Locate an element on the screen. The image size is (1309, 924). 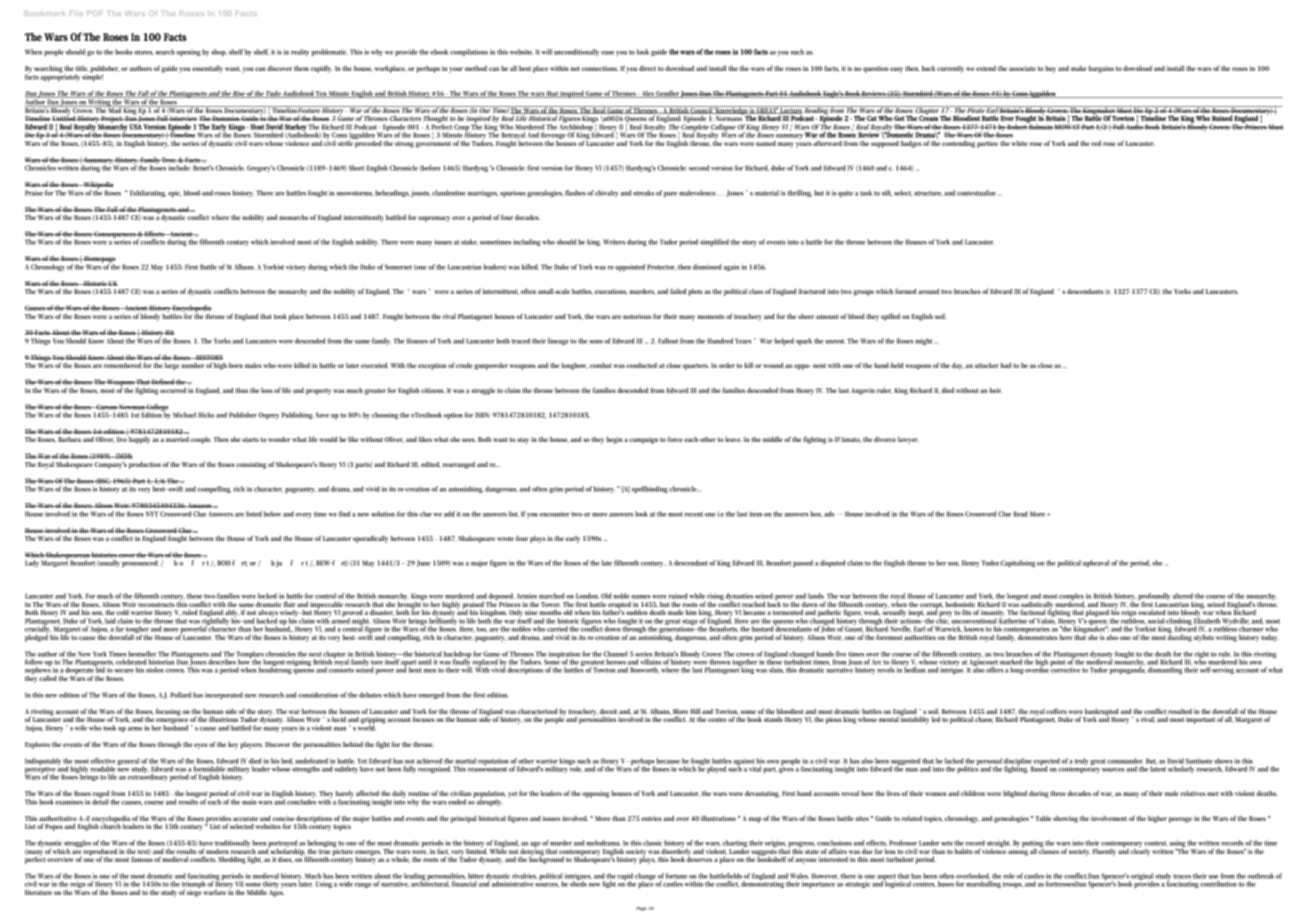
Writers is located at coordinates (614, 242).
